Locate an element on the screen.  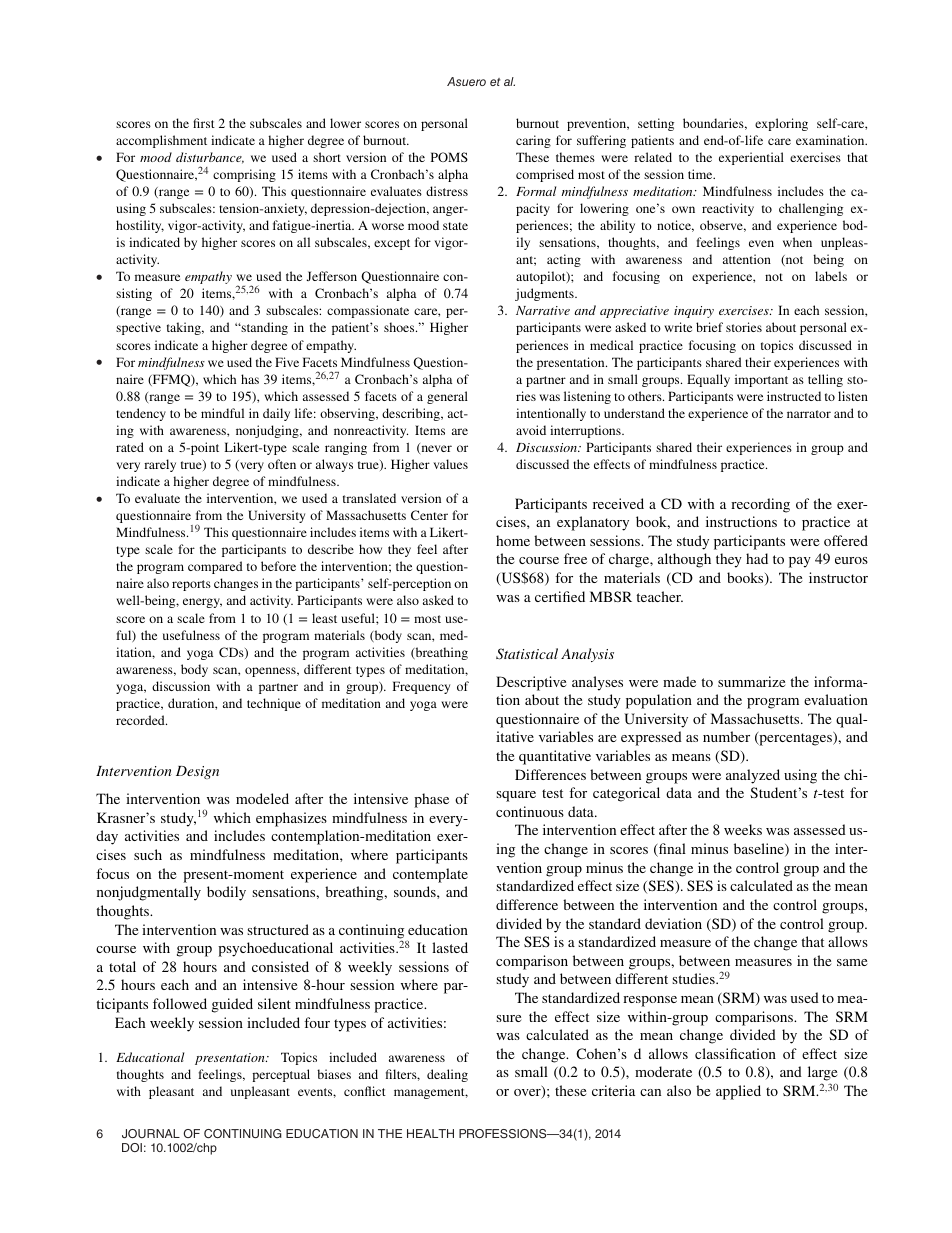
summarize is located at coordinates (751, 681).
